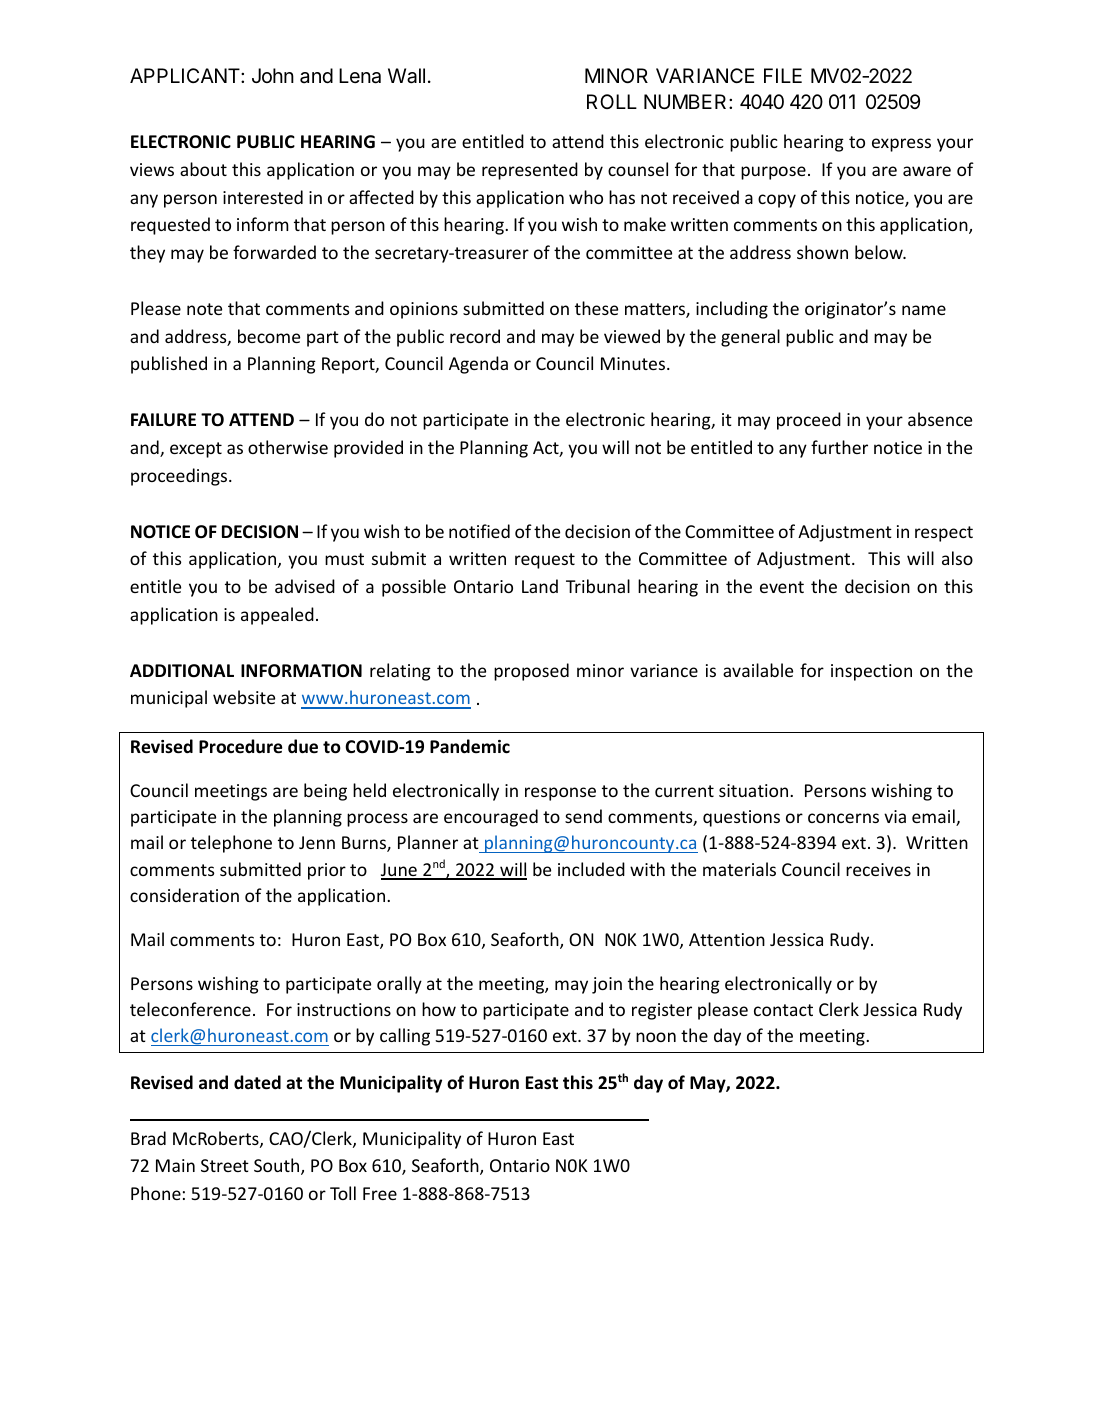  I want to click on John, so click(273, 75).
